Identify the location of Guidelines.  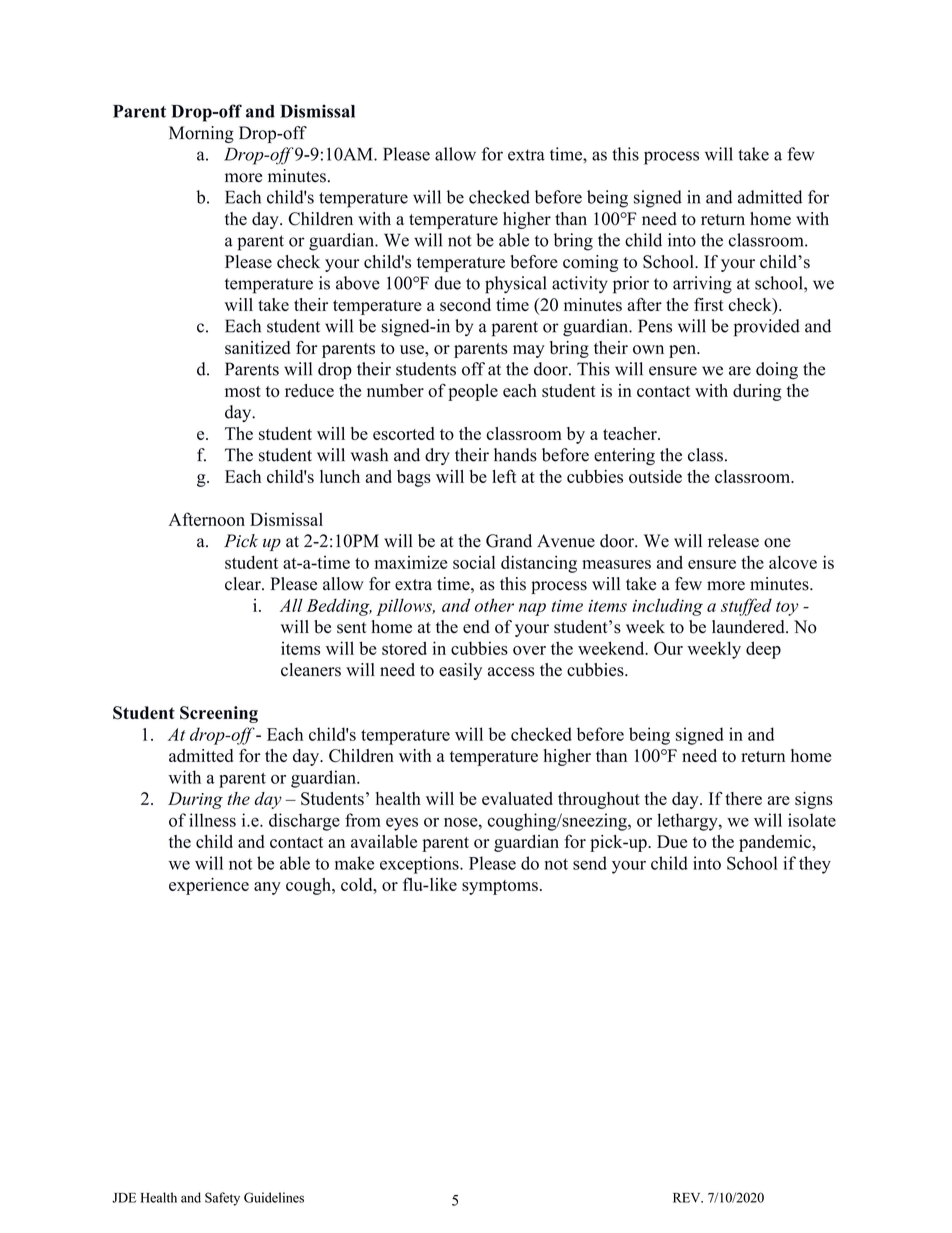
(274, 1197).
